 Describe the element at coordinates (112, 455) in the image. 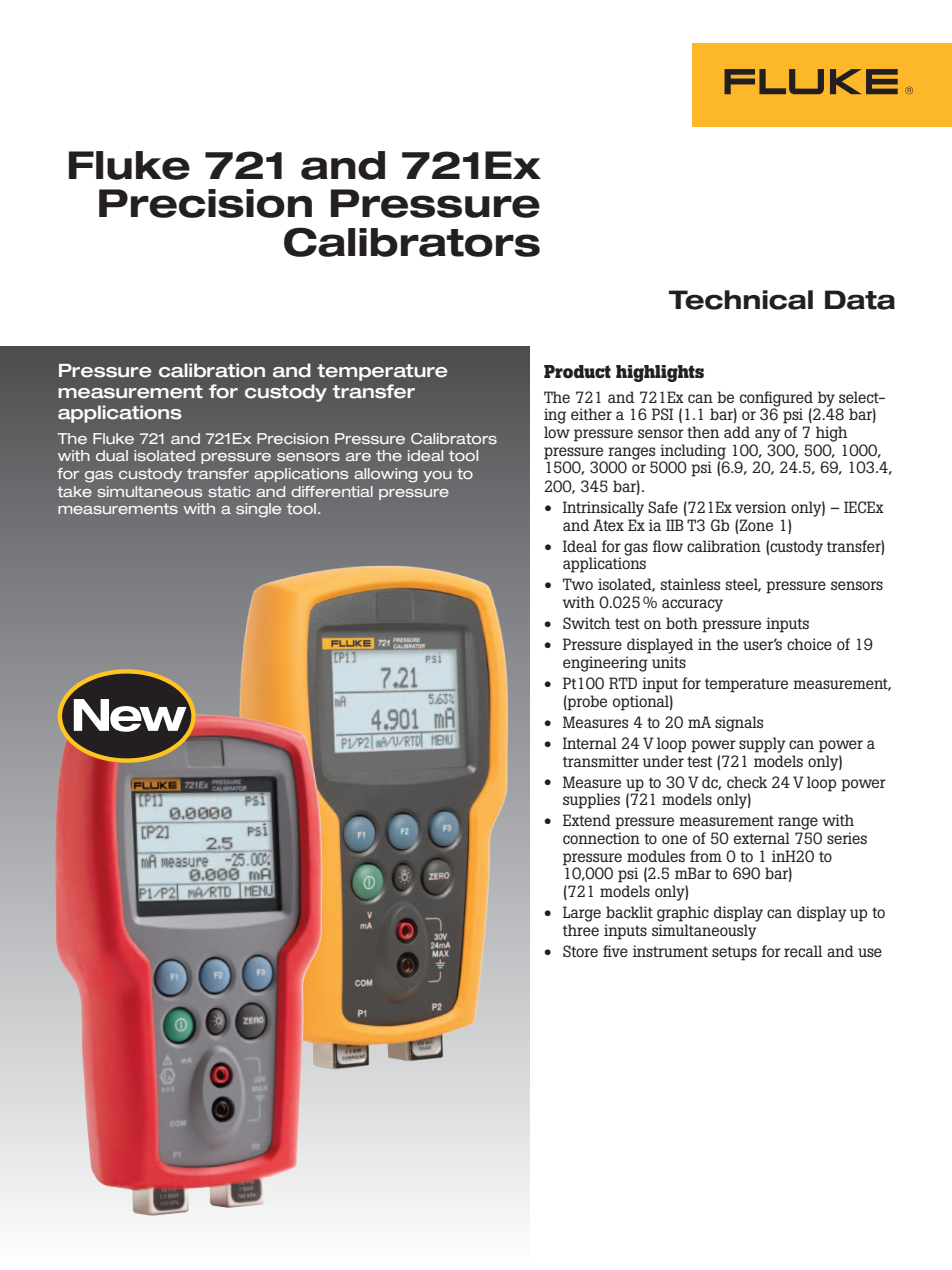

I see `dual` at that location.
